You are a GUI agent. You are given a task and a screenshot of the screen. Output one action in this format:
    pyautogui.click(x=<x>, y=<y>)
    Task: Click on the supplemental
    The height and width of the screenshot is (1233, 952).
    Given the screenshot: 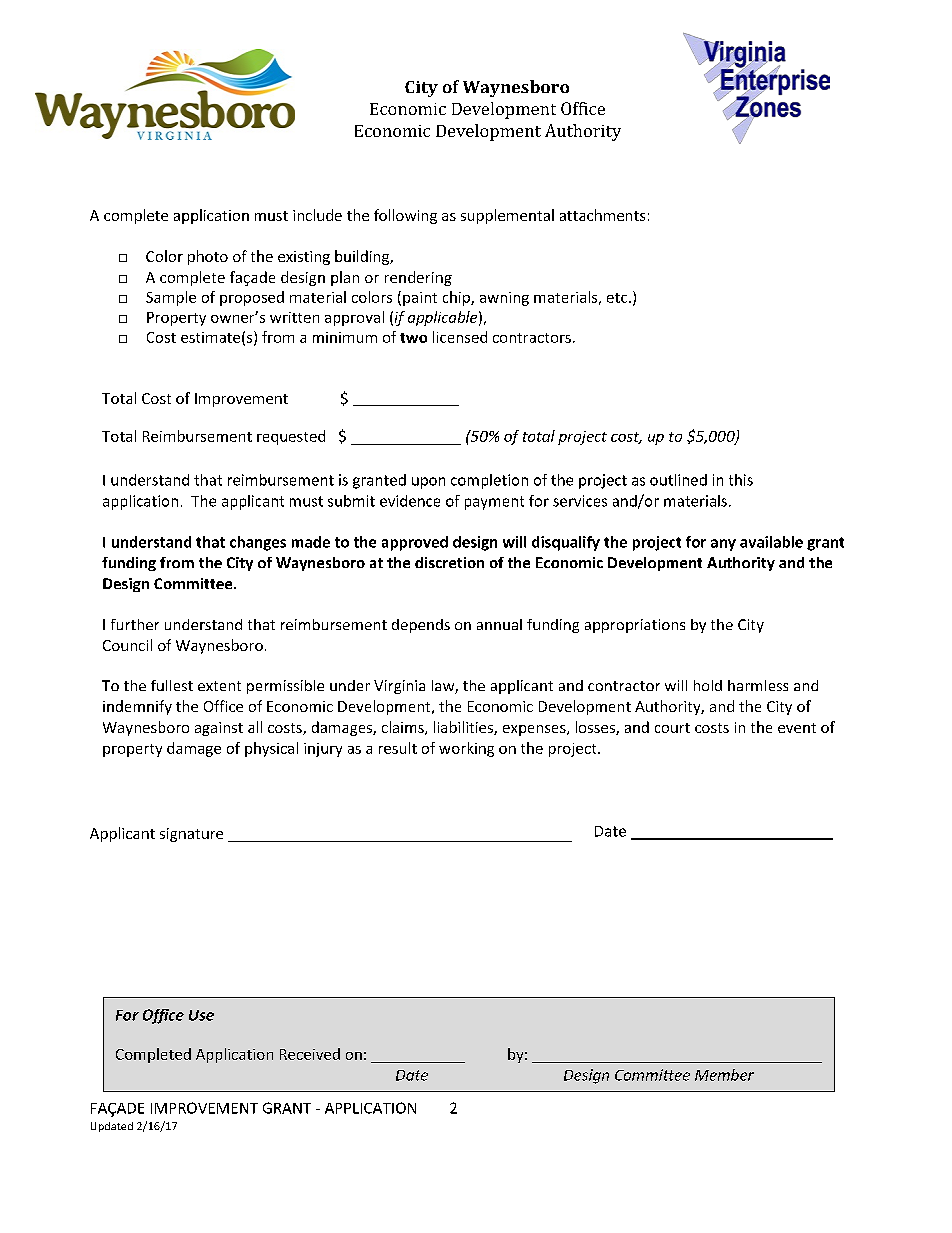 What is the action you would take?
    pyautogui.click(x=507, y=216)
